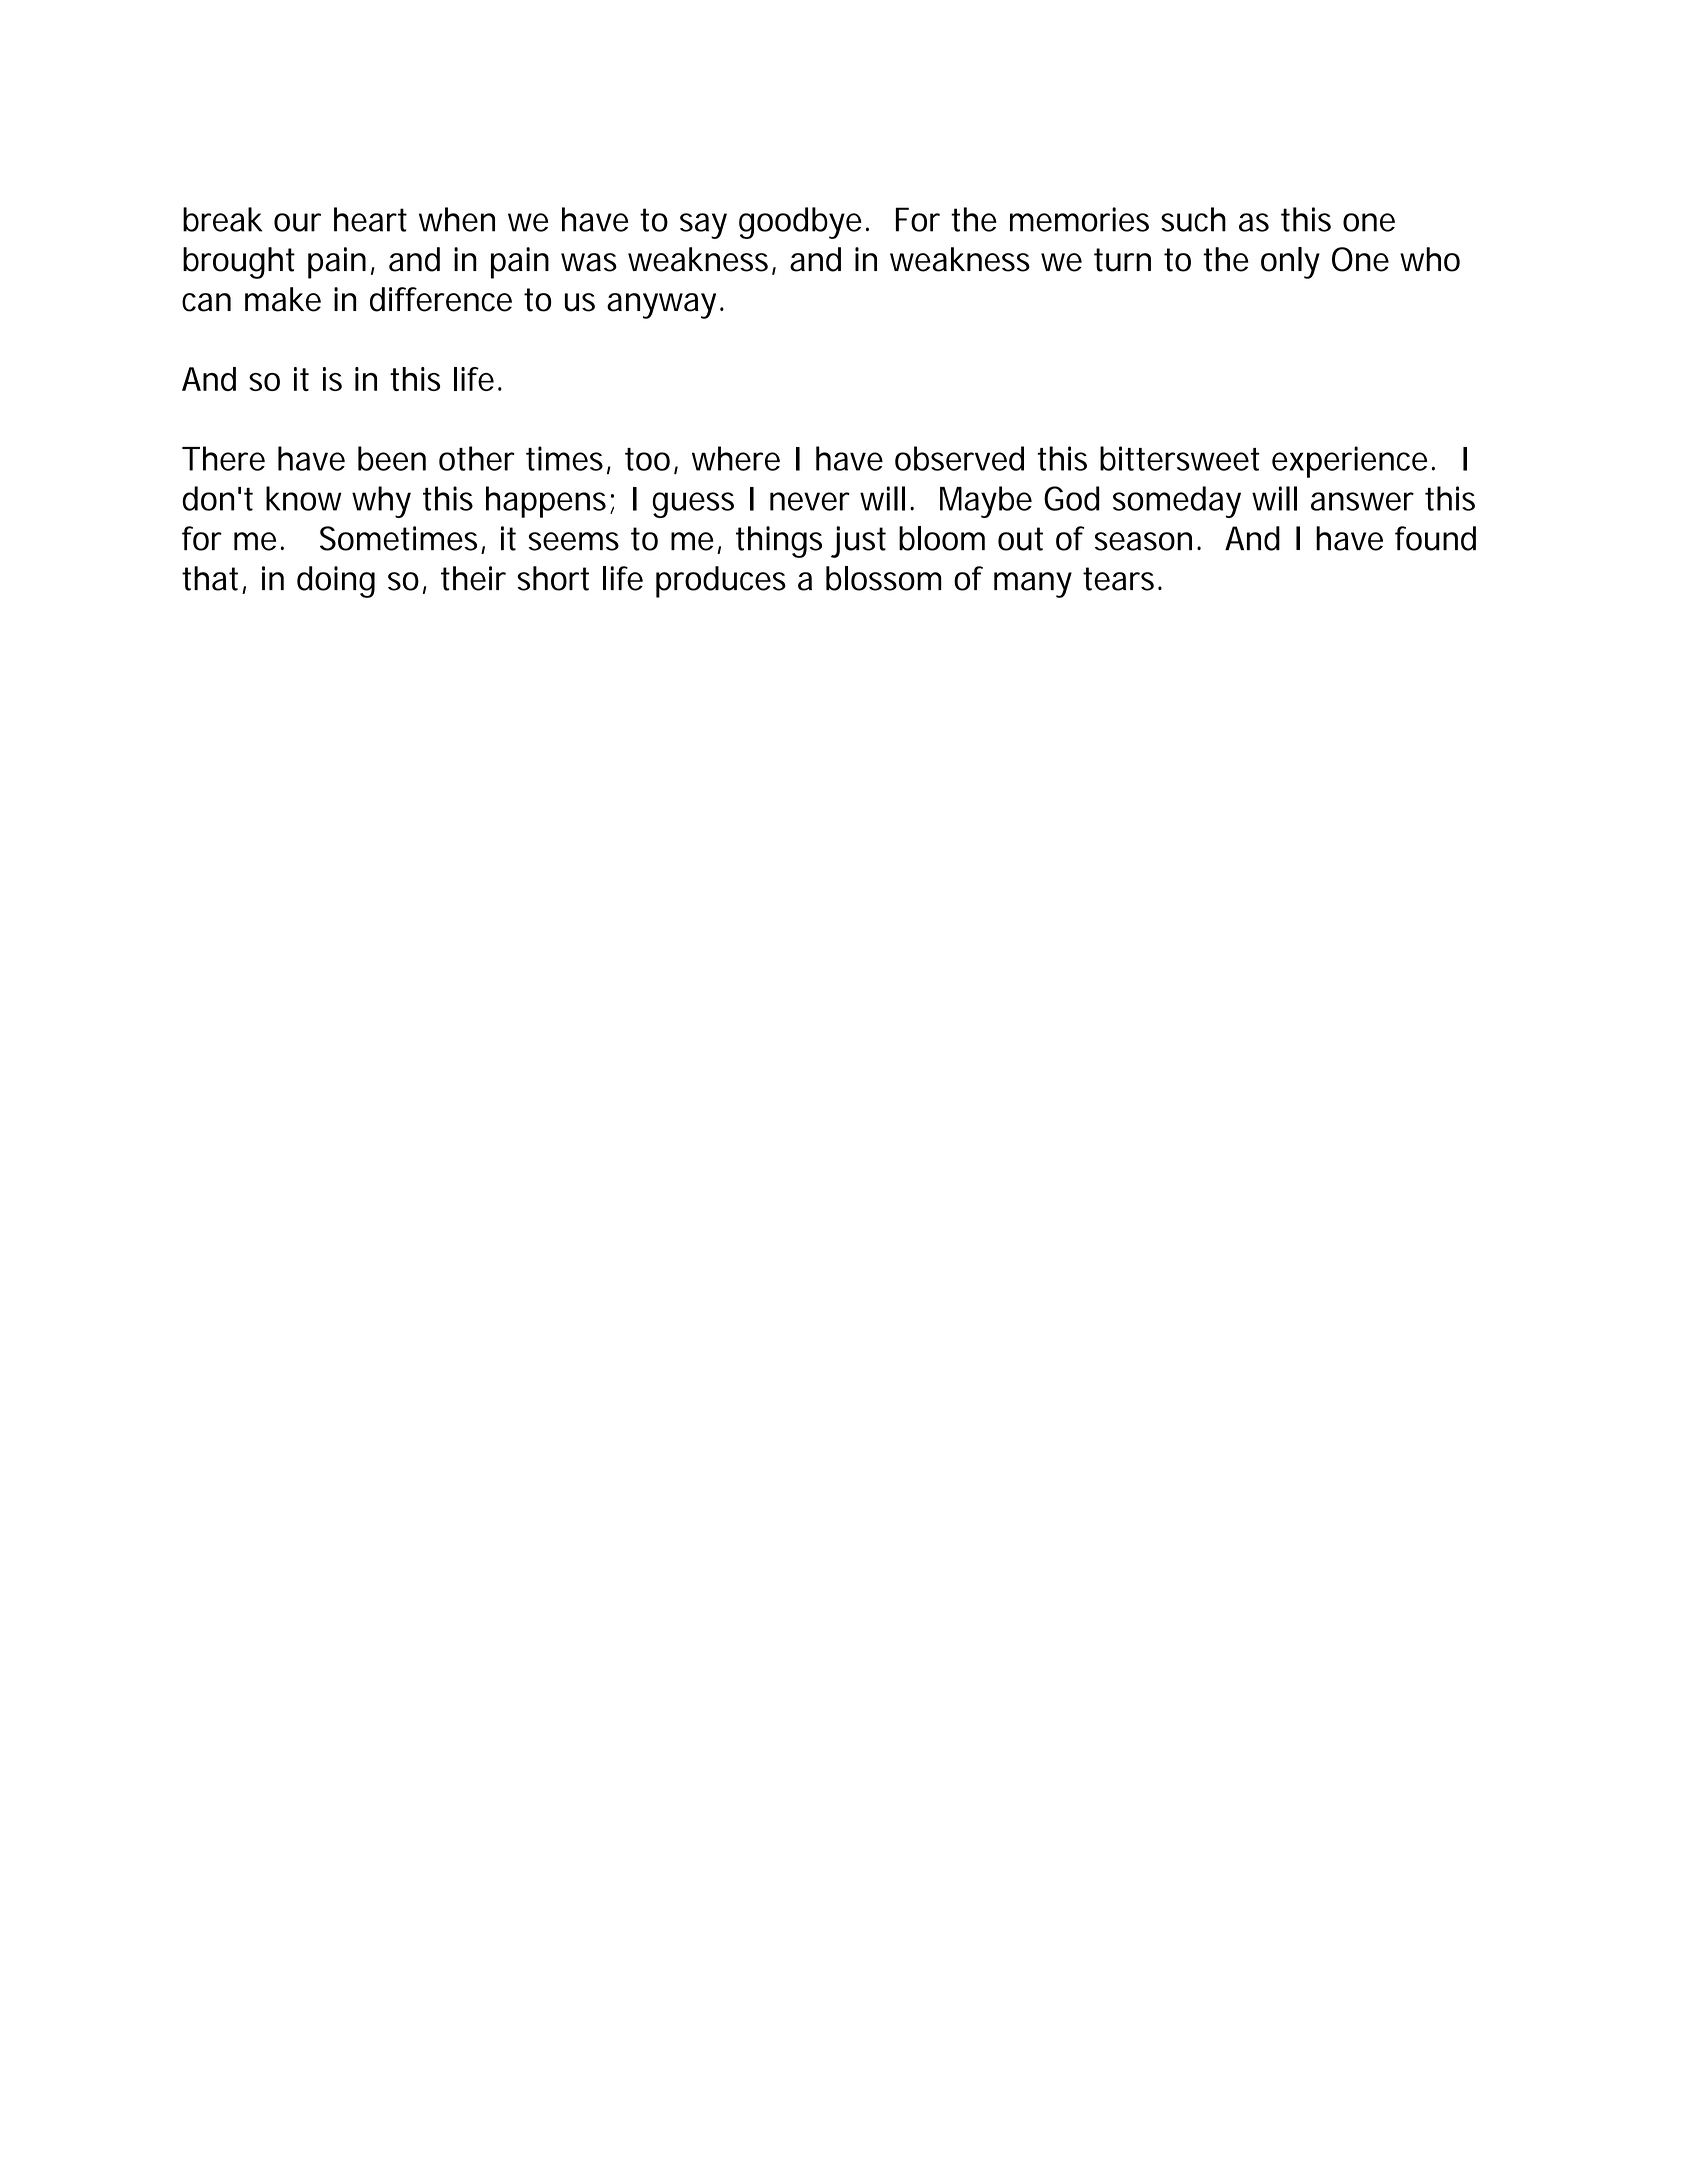 Image resolution: width=1685 pixels, height=2180 pixels. What do you see at coordinates (1193, 219) in the document?
I see `such` at bounding box center [1193, 219].
